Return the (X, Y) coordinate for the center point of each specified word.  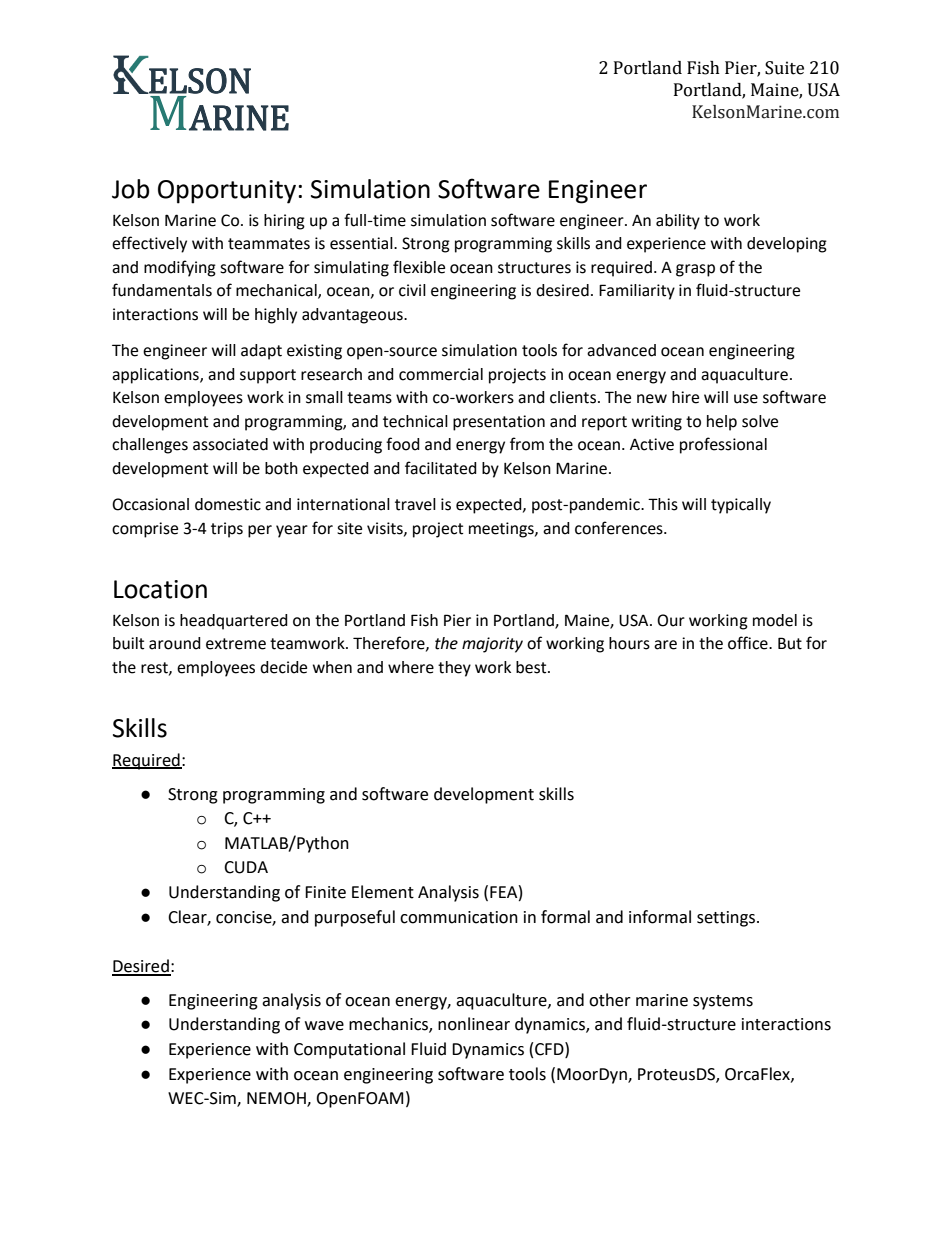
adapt (261, 352)
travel (415, 504)
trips (227, 530)
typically (741, 506)
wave (324, 1026)
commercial (441, 374)
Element (383, 892)
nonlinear (474, 1024)
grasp (695, 270)
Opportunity (227, 192)
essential (362, 243)
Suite (784, 68)
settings (727, 919)
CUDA (246, 867)
